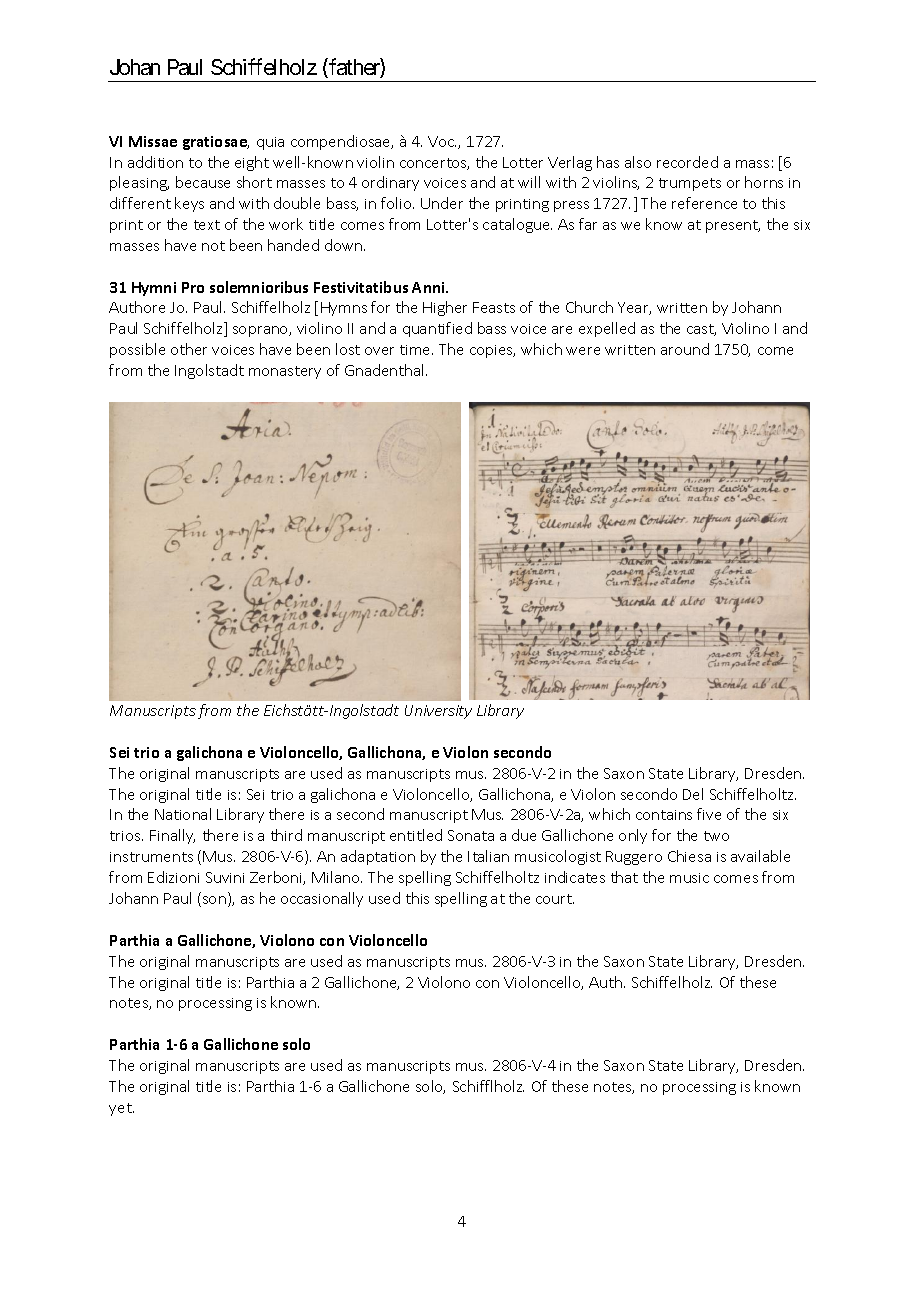 The image size is (924, 1308). What do you see at coordinates (438, 712) in the page?
I see `University` at bounding box center [438, 712].
